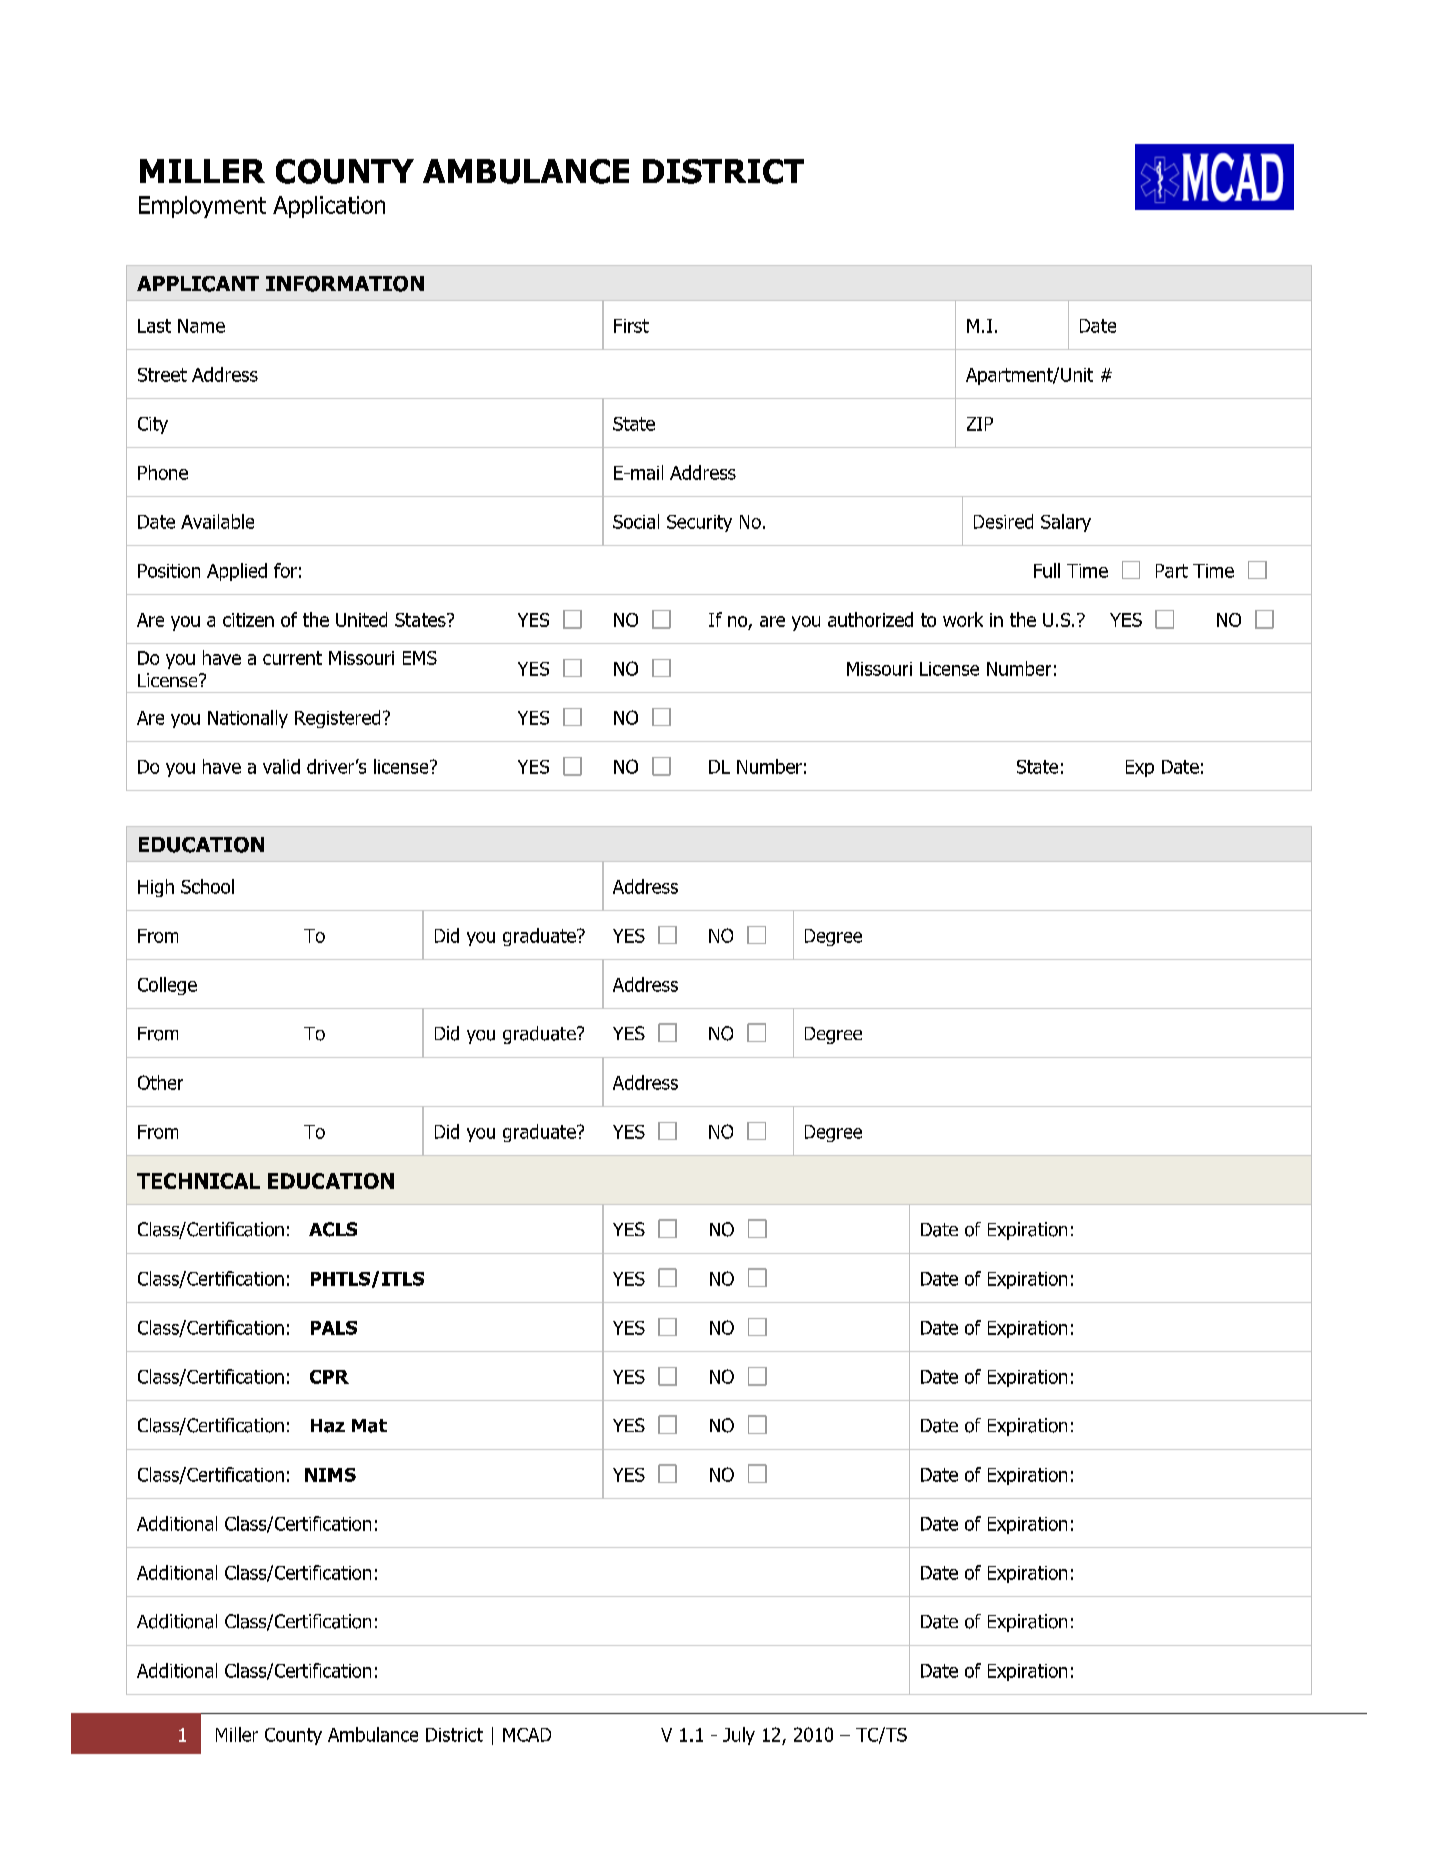 The image size is (1438, 1861). Describe the element at coordinates (963, 619) in the image. I see `work` at that location.
